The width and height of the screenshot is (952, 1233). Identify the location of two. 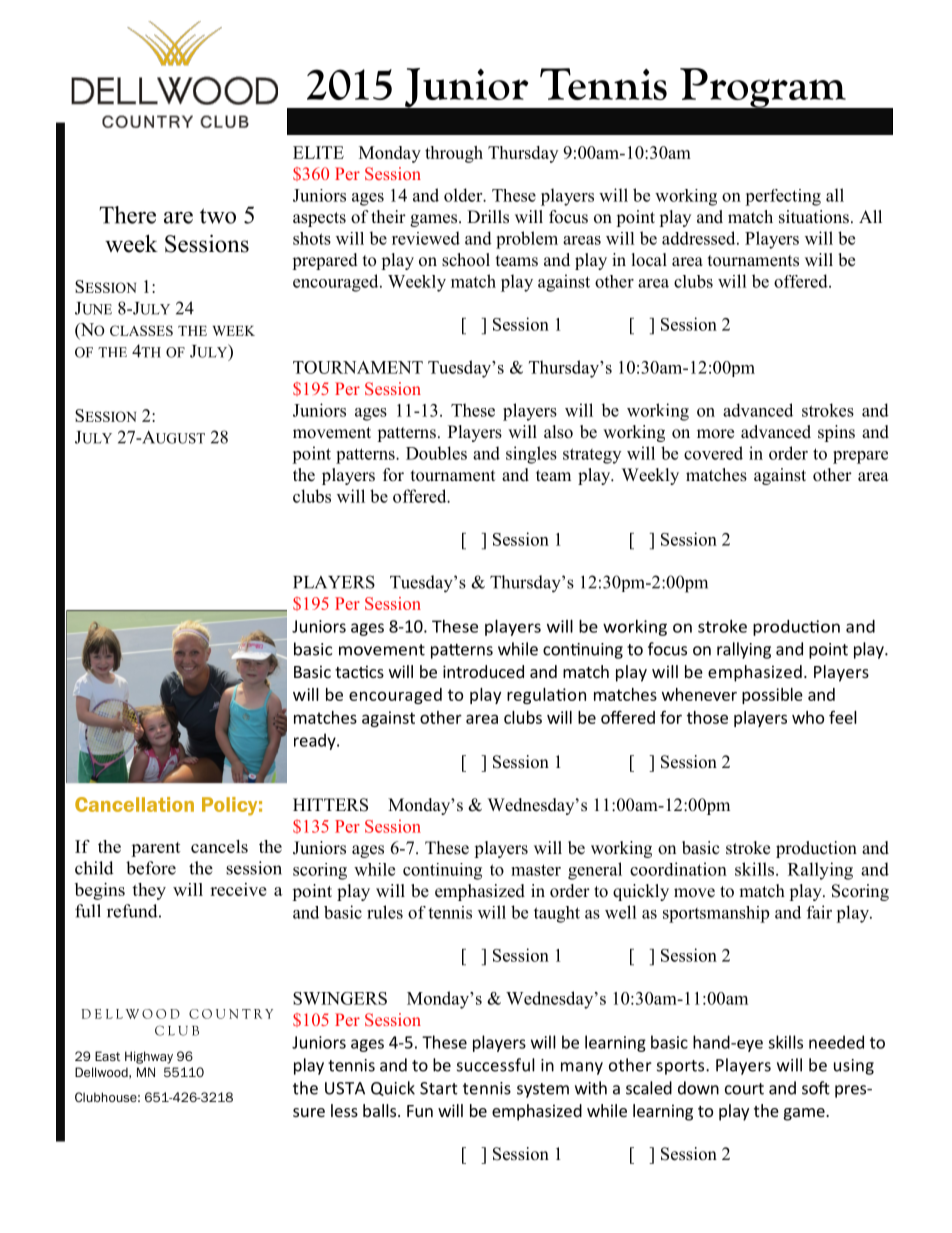
(218, 216).
